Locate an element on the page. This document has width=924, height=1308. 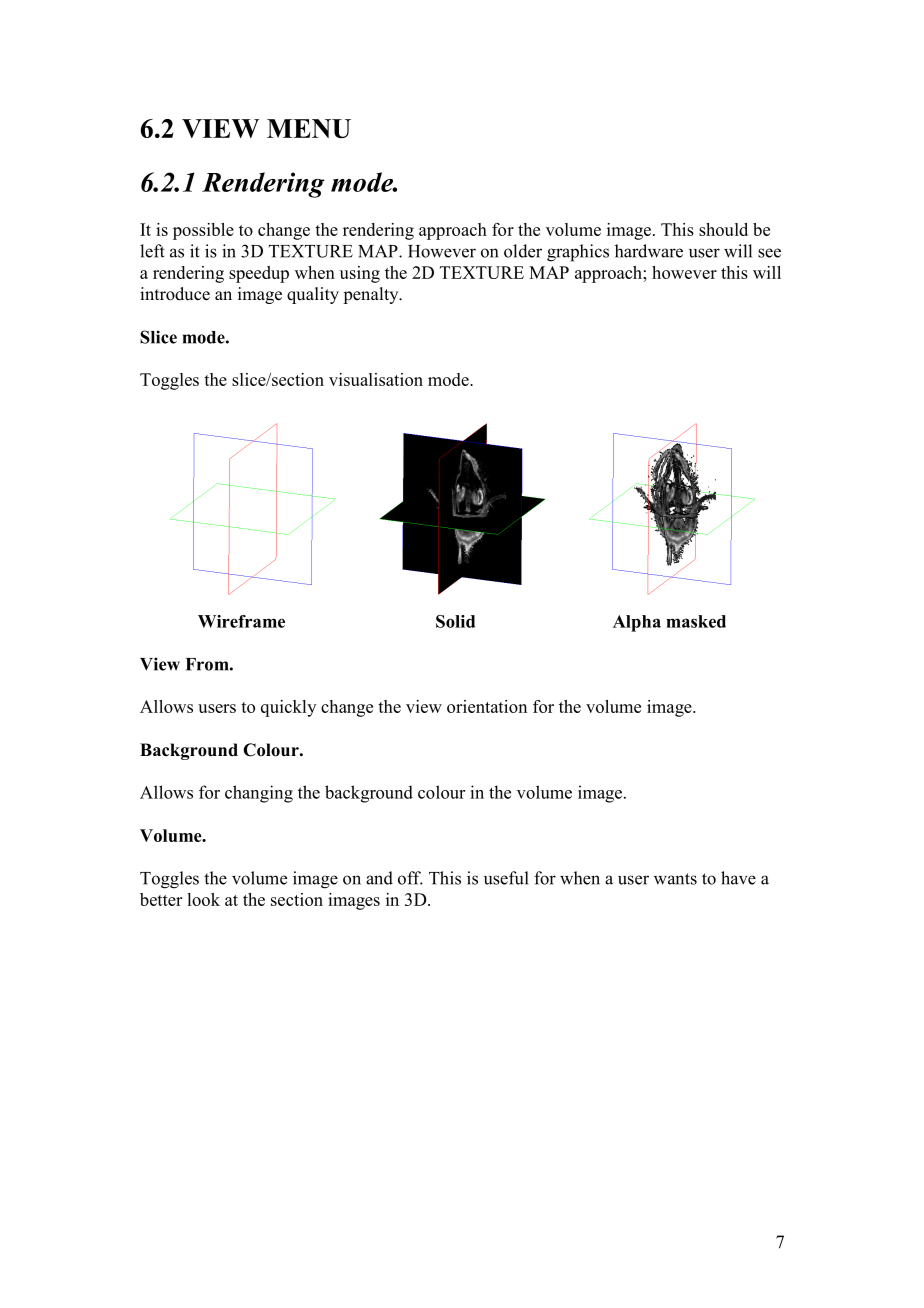
useful is located at coordinates (506, 878).
